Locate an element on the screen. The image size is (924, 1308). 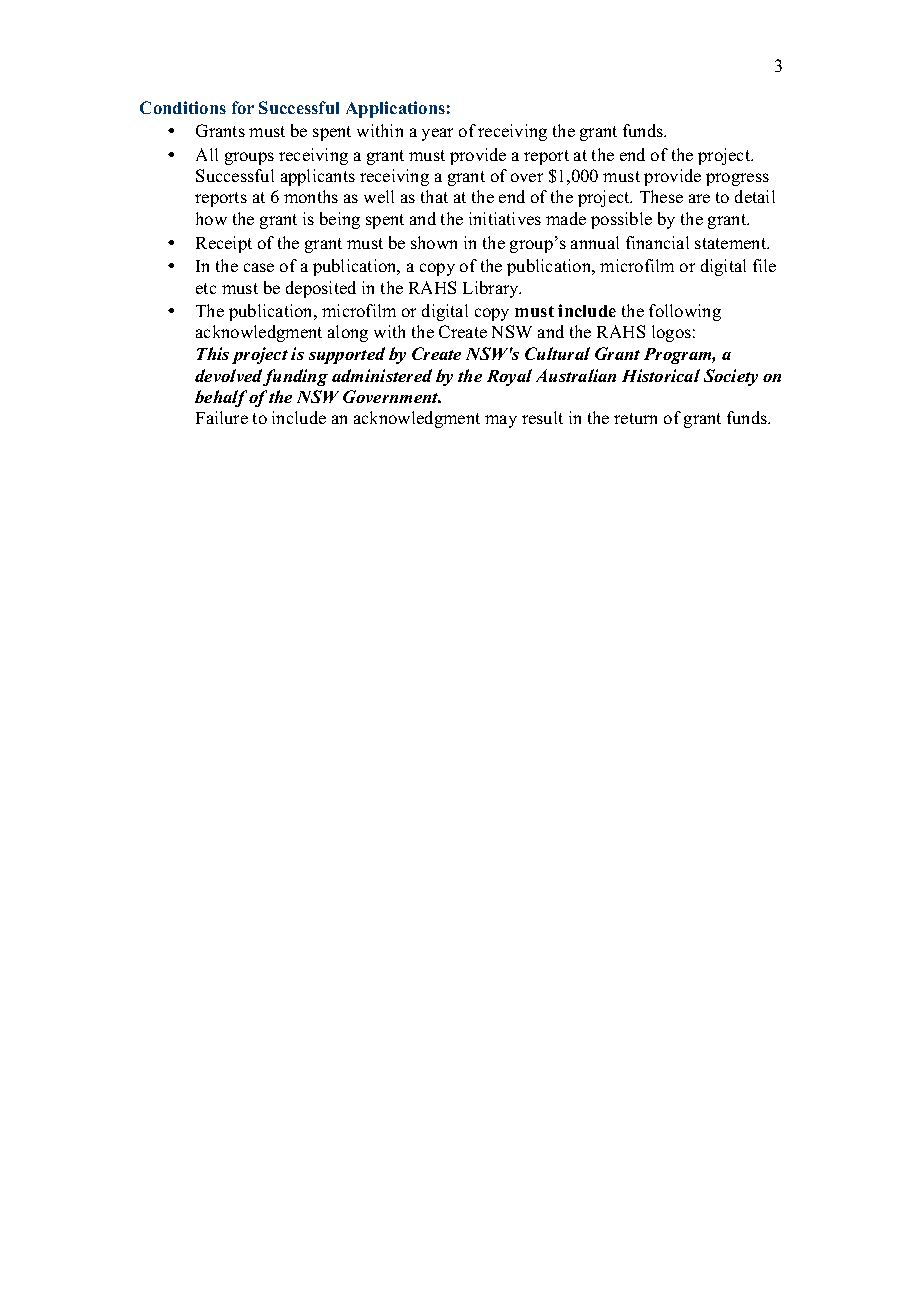
case is located at coordinates (259, 267).
